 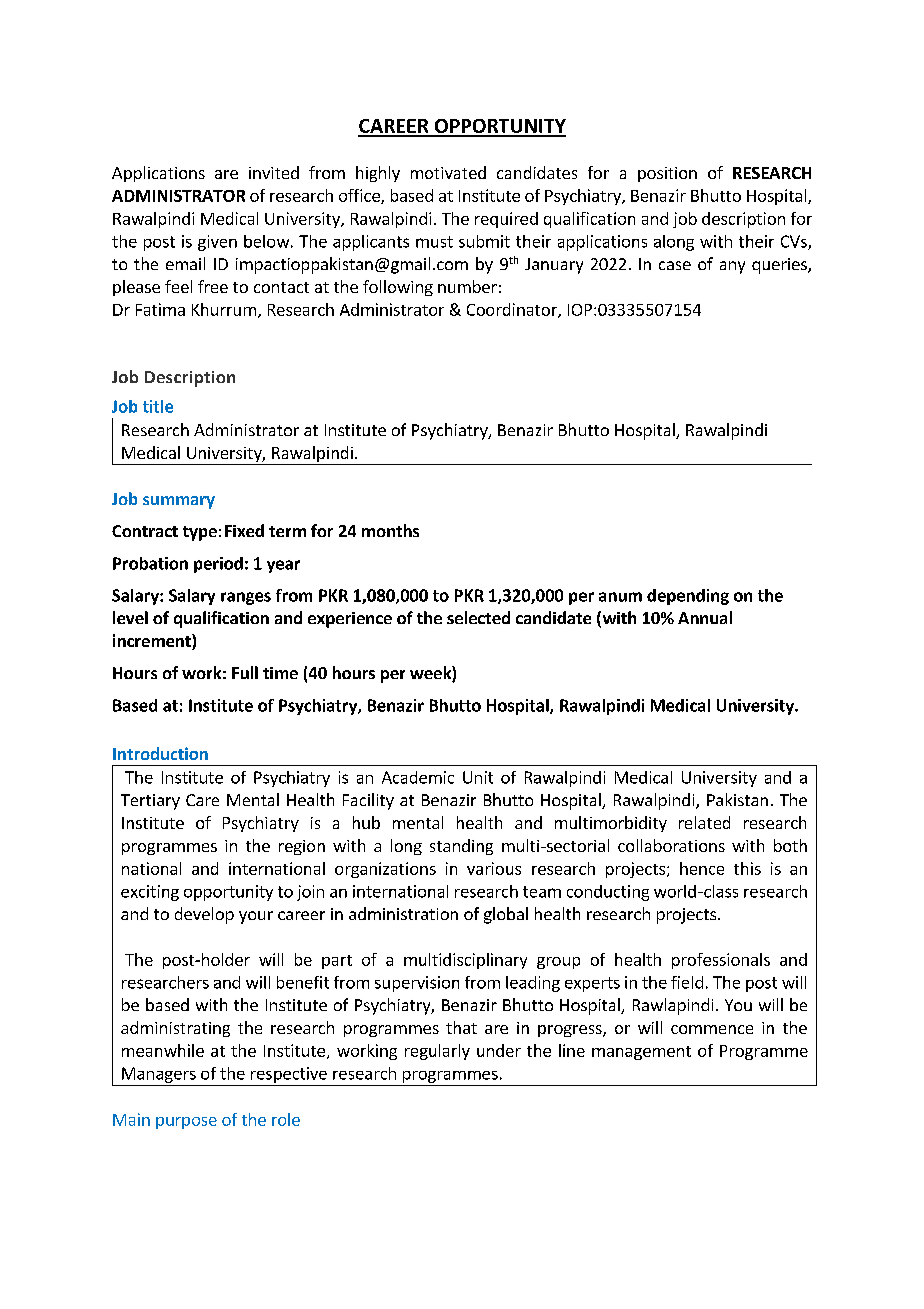 I want to click on given, so click(x=217, y=243).
